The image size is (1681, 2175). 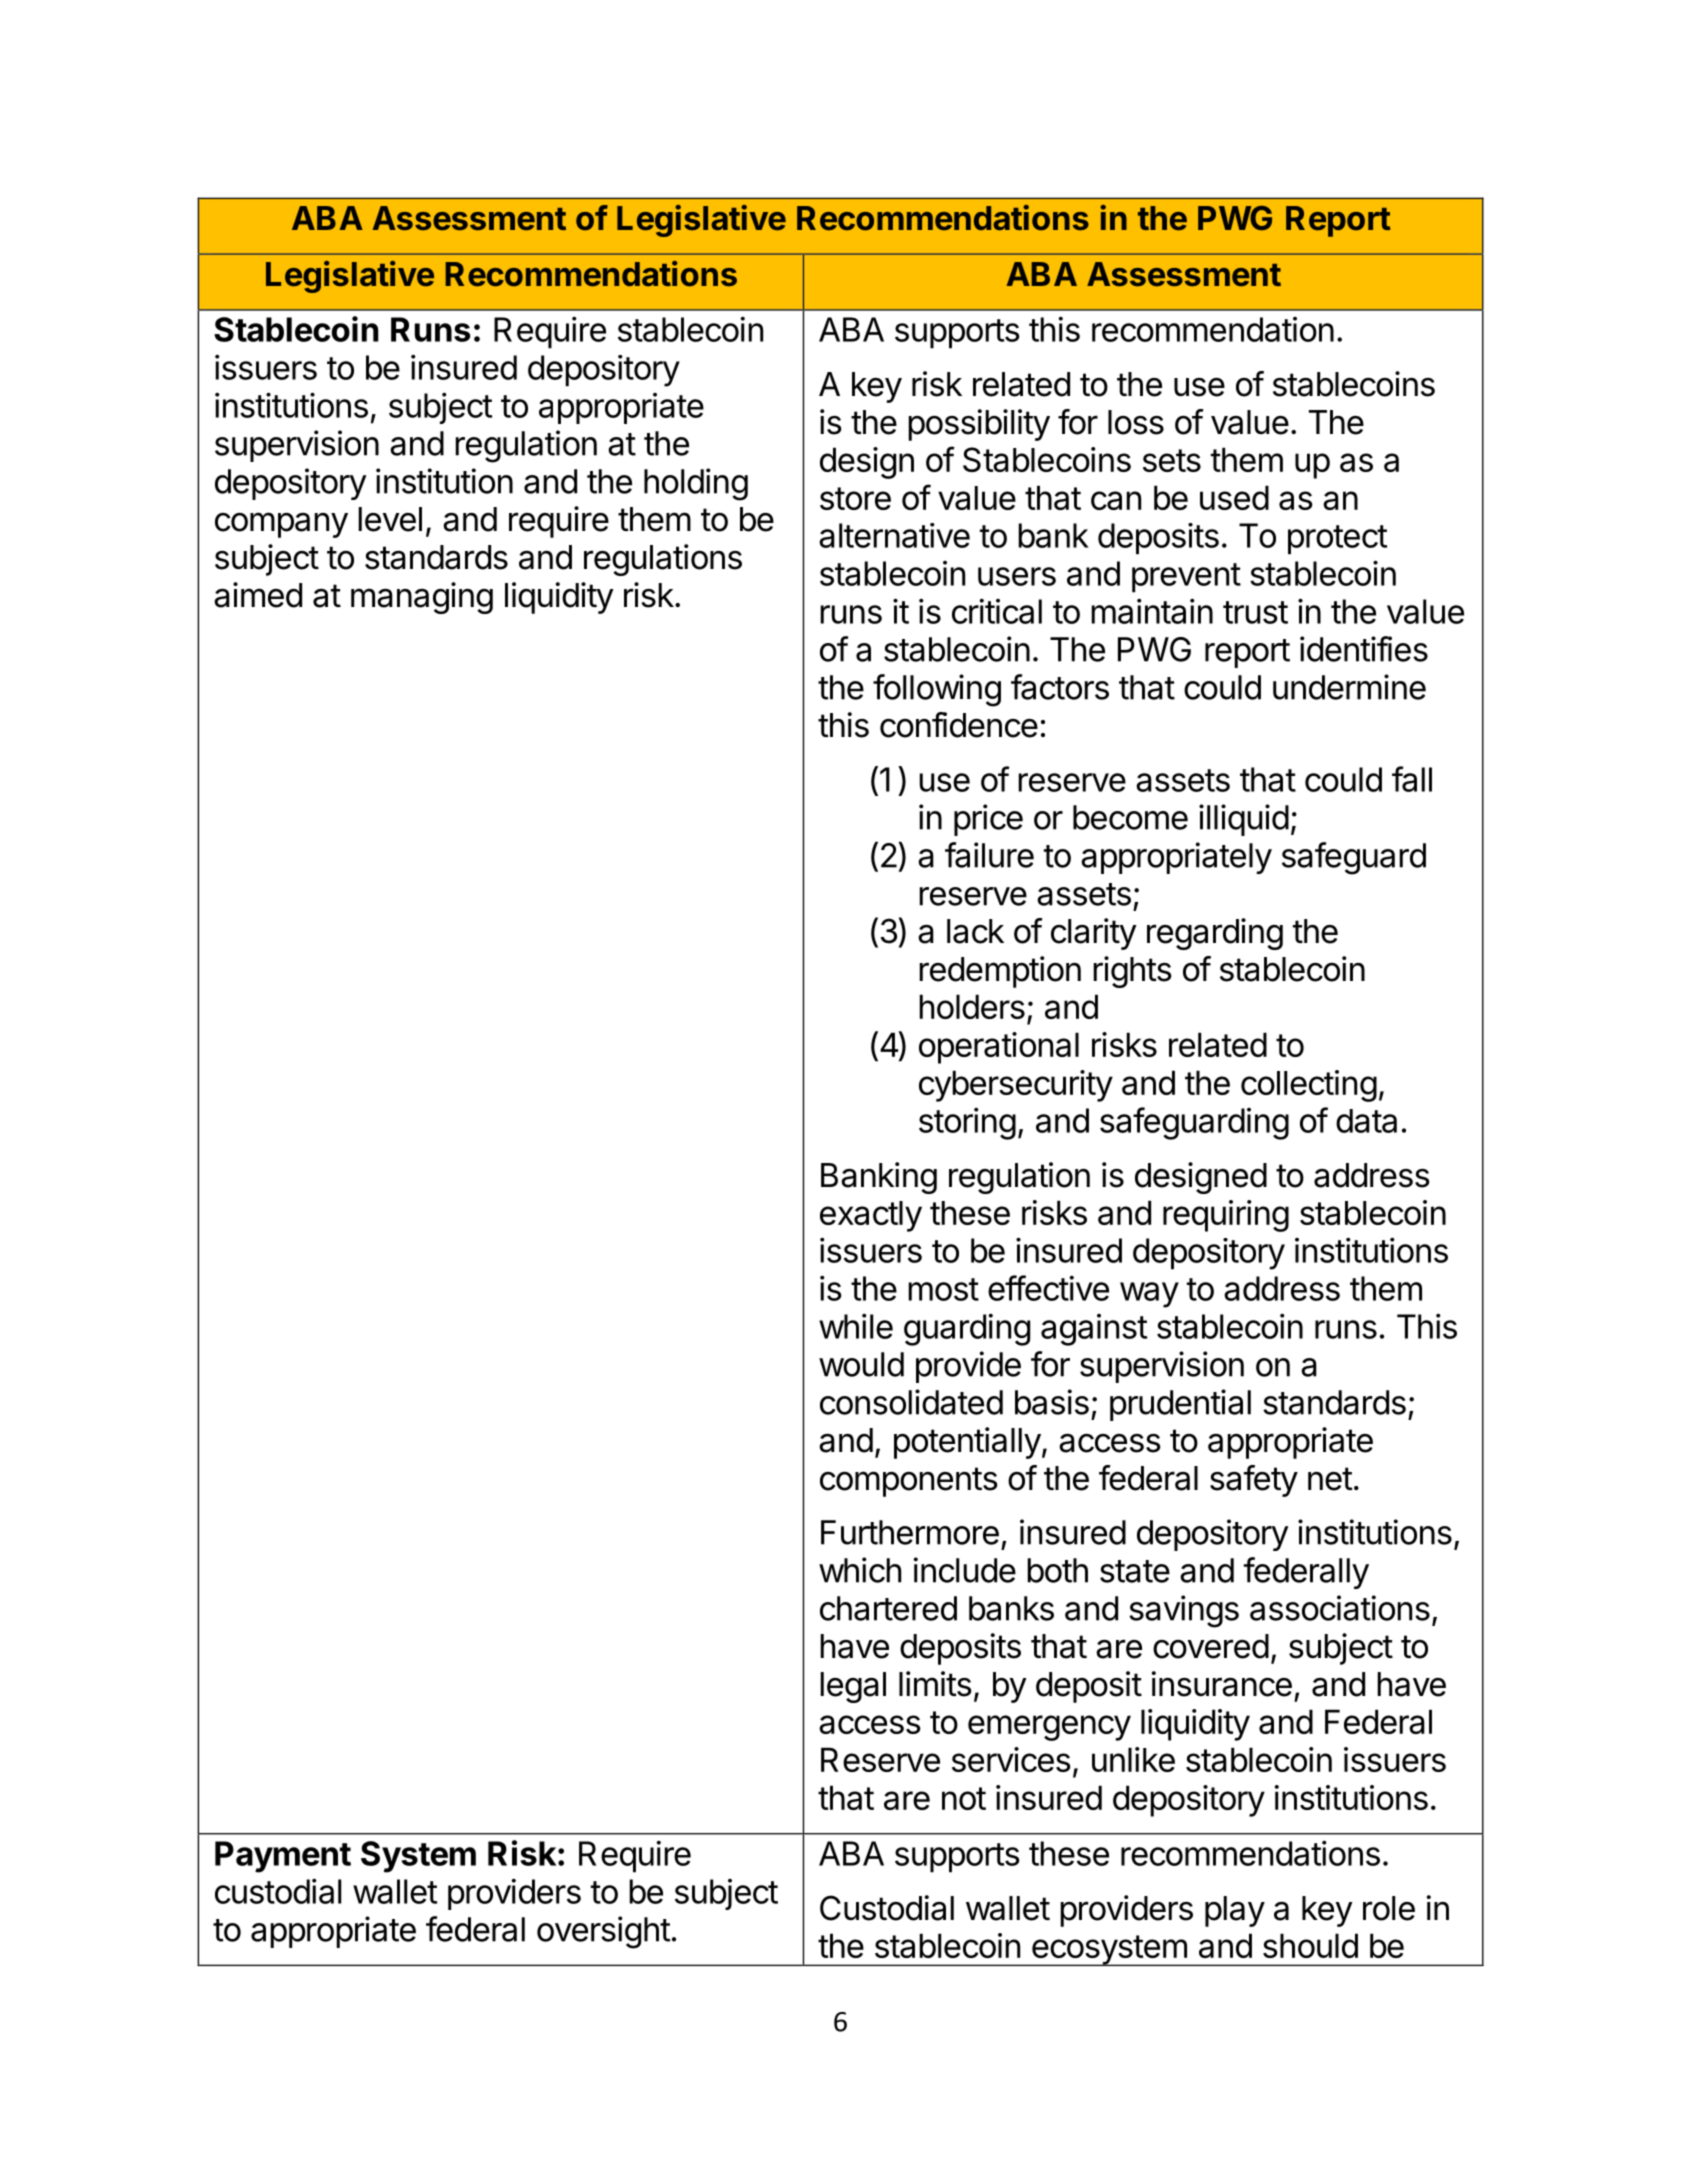 I want to click on safety, so click(x=1254, y=1481).
